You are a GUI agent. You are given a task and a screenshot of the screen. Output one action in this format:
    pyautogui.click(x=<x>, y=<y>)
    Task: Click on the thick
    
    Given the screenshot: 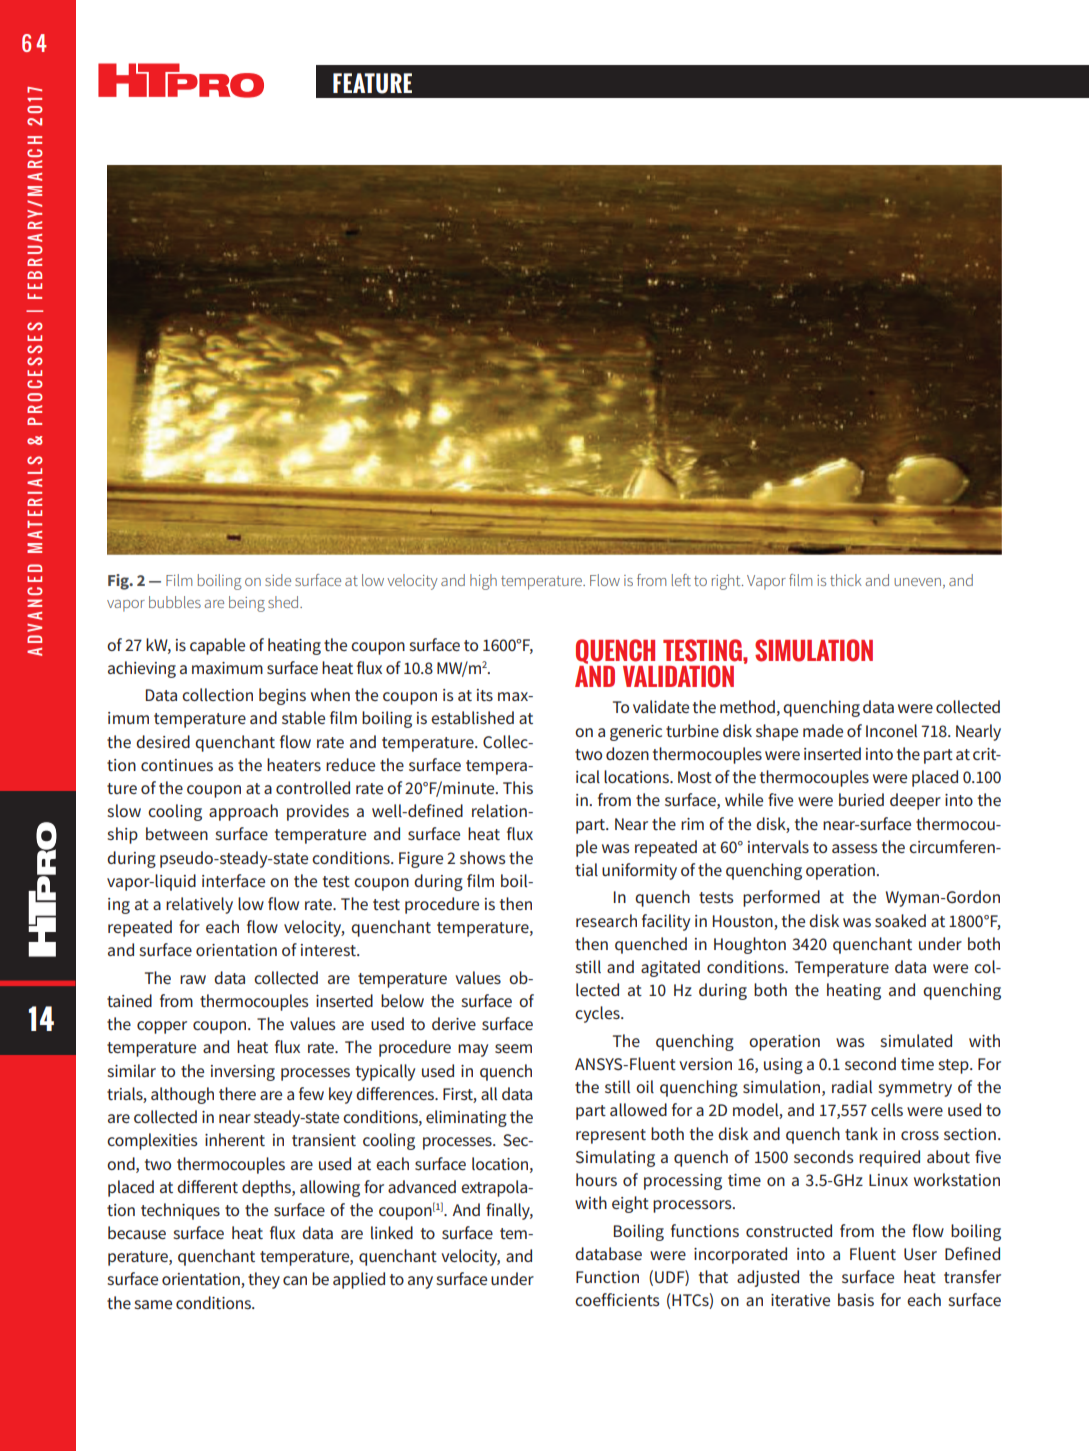 What is the action you would take?
    pyautogui.click(x=846, y=580)
